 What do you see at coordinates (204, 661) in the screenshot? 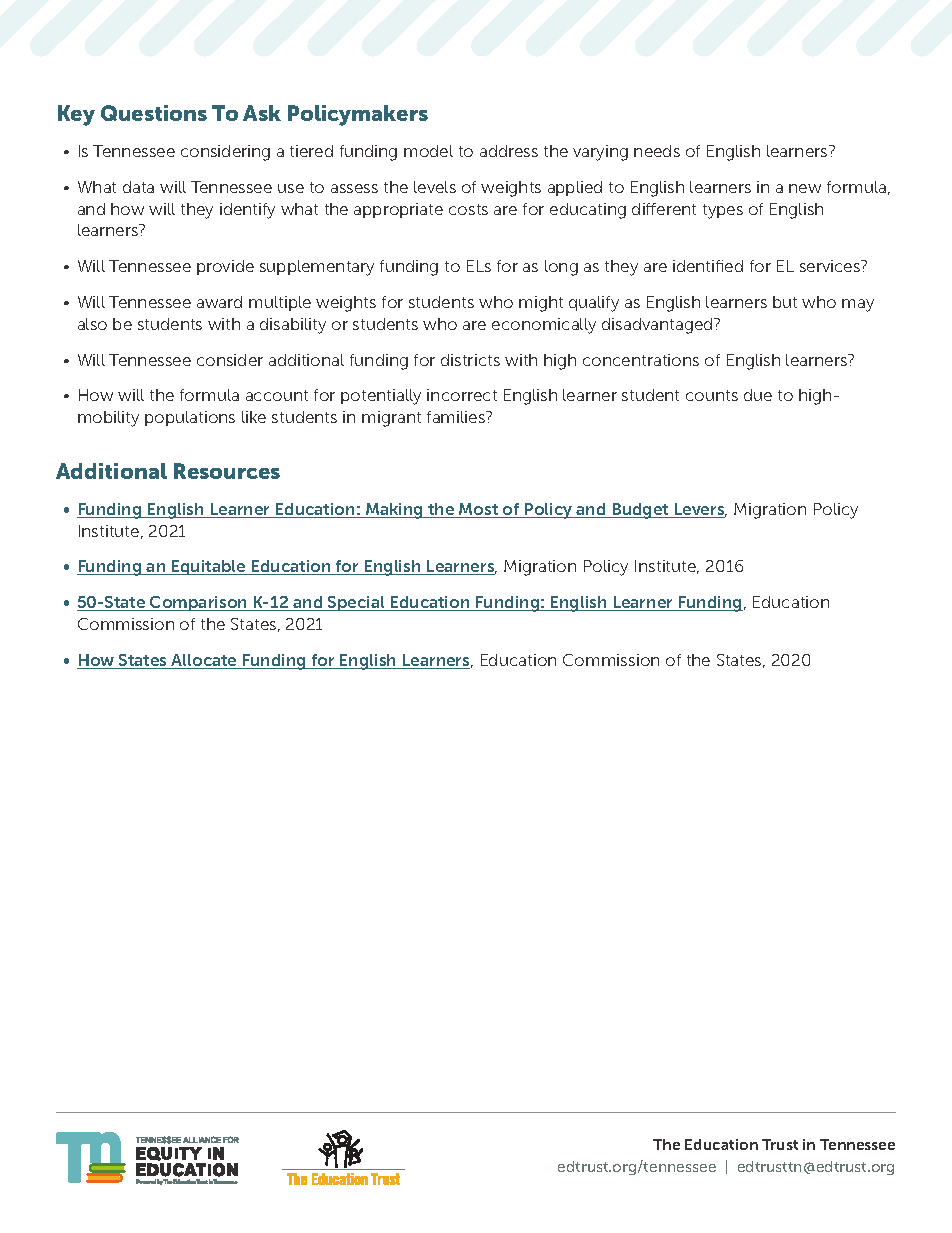
I see `Allocate` at bounding box center [204, 661].
